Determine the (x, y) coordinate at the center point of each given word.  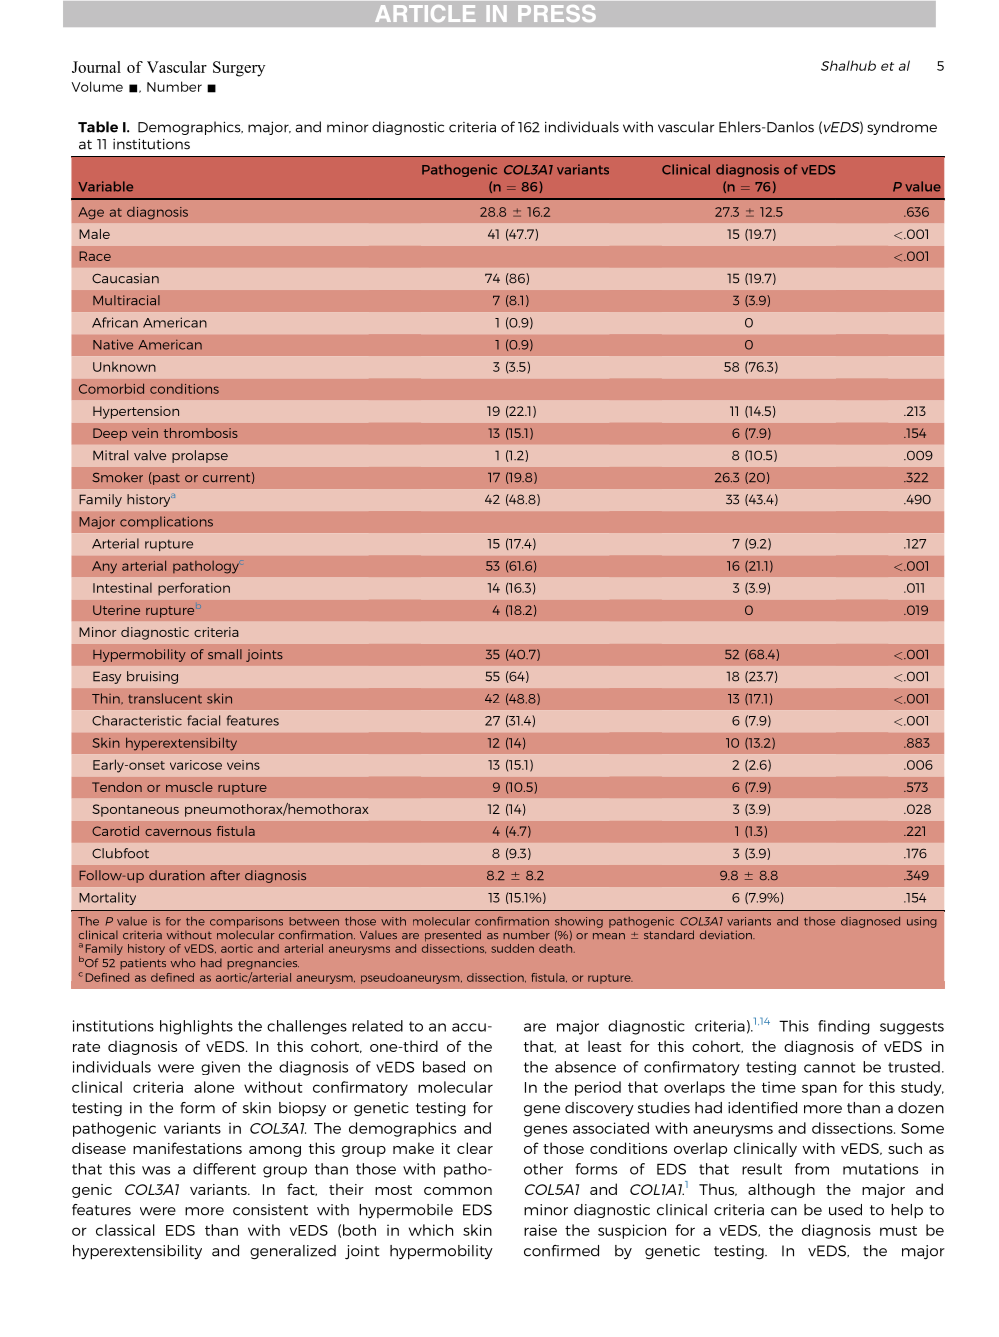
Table (98, 127)
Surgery (239, 69)
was (156, 1170)
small (225, 654)
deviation (727, 934)
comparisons (246, 922)
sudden (512, 948)
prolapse (200, 456)
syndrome (902, 128)
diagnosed (870, 922)
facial (203, 720)
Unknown (124, 367)
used (845, 1210)
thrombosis (201, 433)
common (458, 1191)
